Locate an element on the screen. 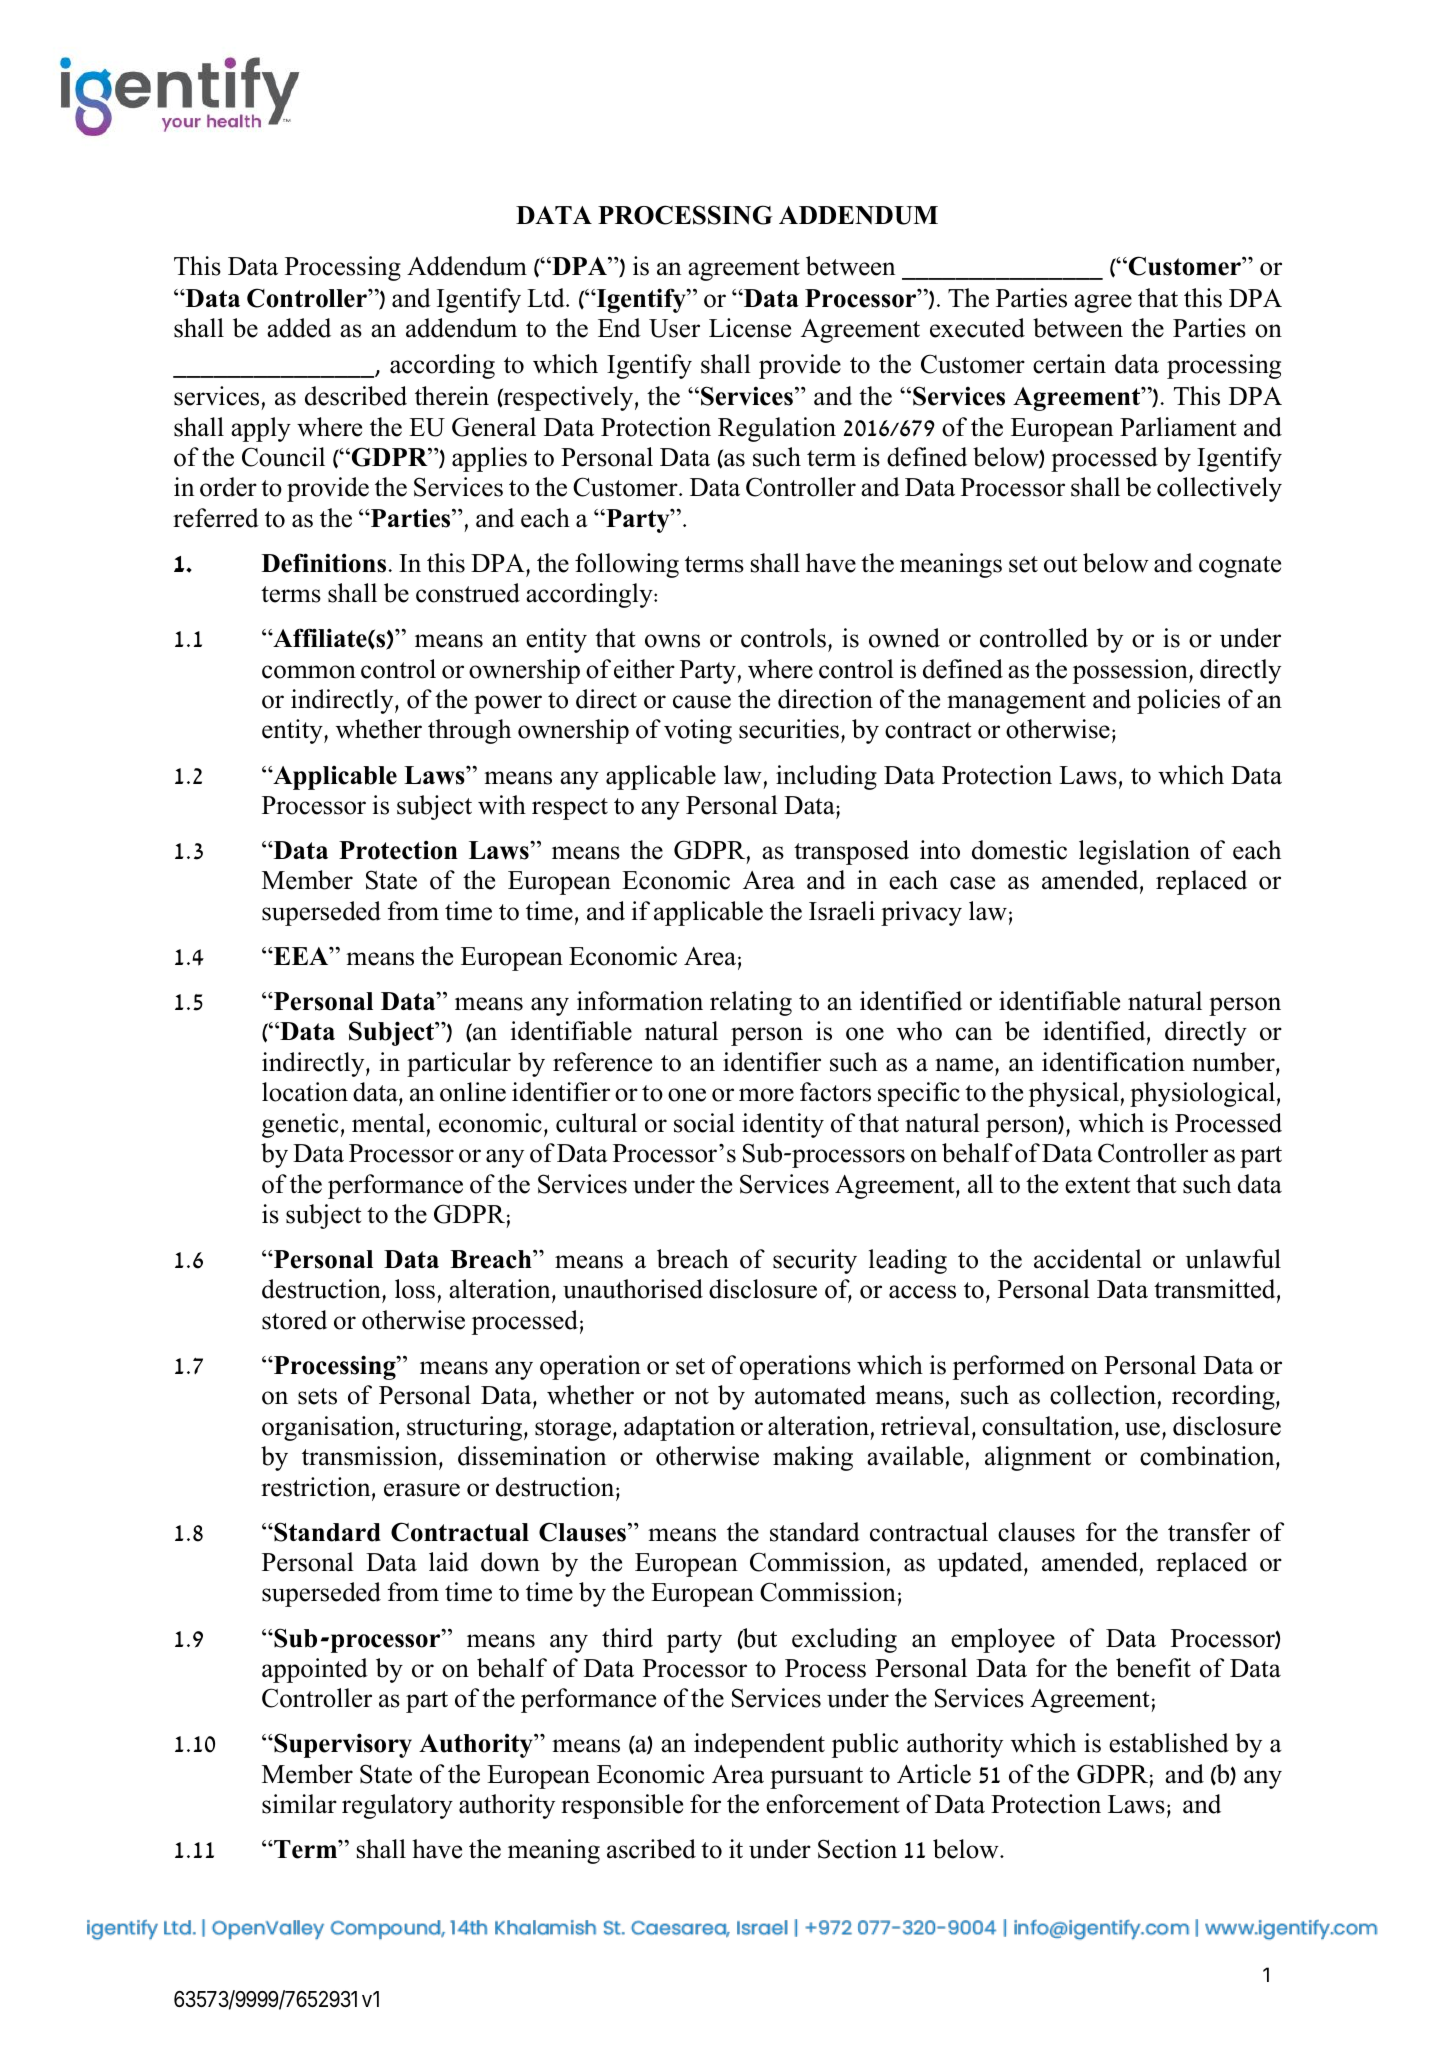 This screenshot has width=1455, height=2057. License is located at coordinates (750, 328).
